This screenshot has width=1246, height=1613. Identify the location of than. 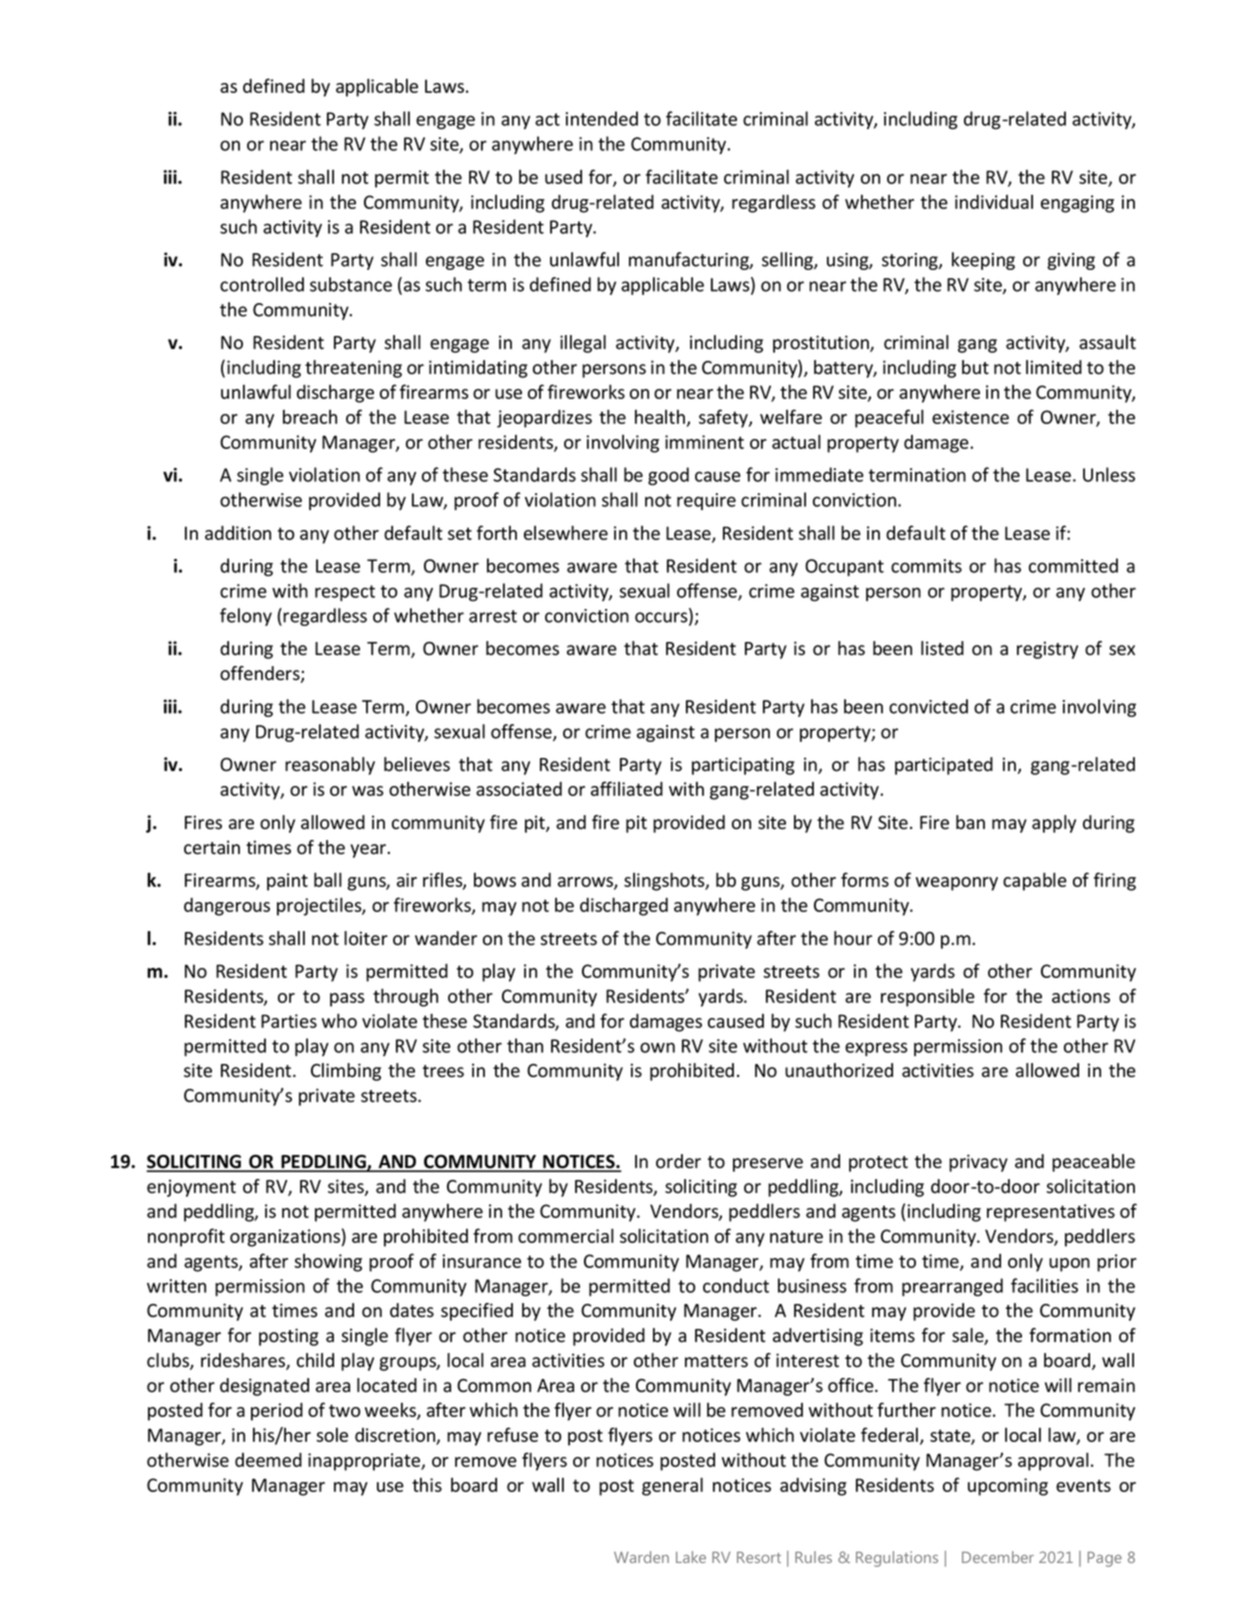
(525, 1045).
